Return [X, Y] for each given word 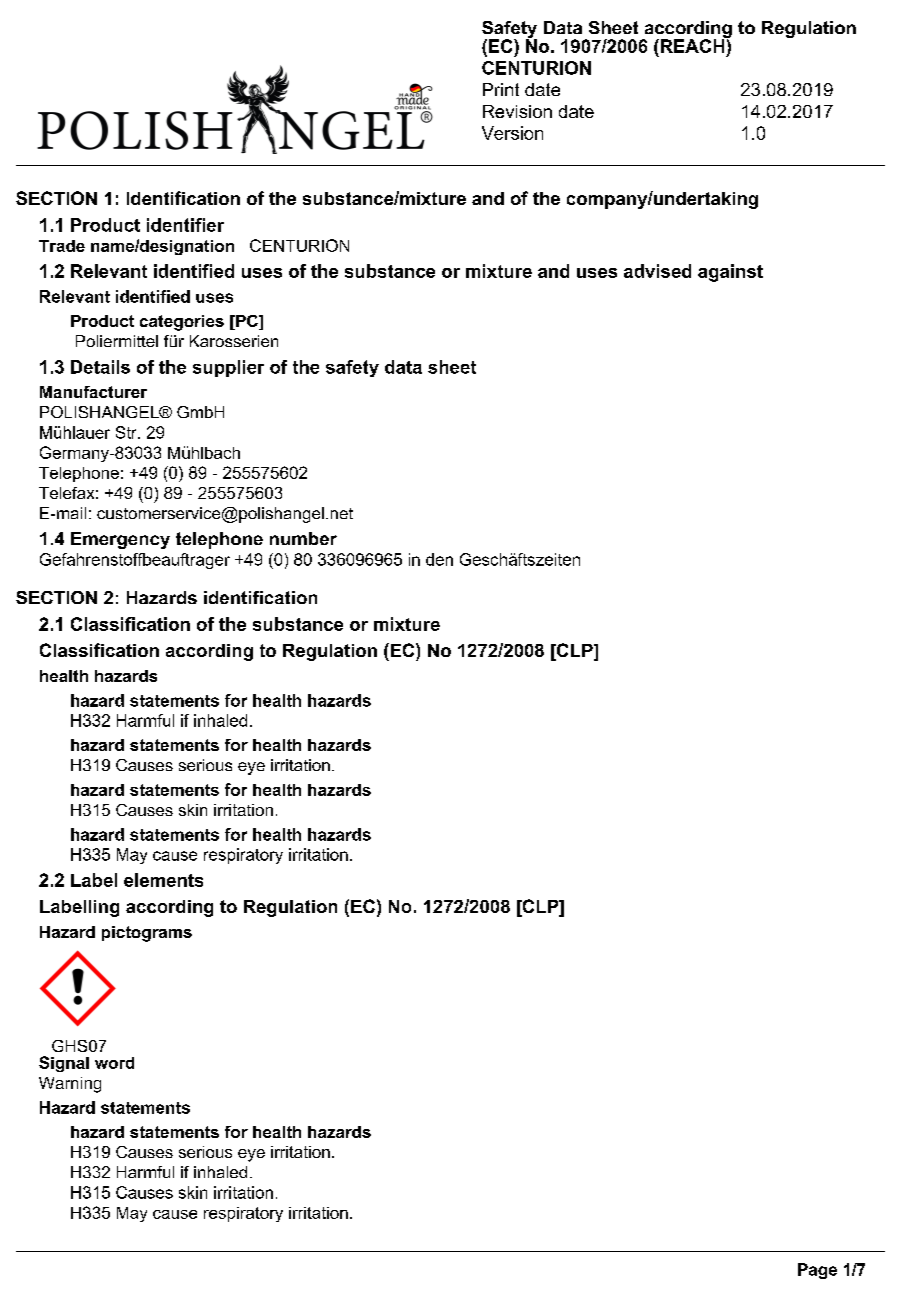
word [114, 1063]
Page [817, 1271]
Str [127, 432]
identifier [185, 225]
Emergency [120, 540]
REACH [692, 45]
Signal [64, 1064]
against [730, 273]
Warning [70, 1085]
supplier [228, 368]
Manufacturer [93, 392]
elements [163, 880]
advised [657, 271]
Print [501, 89]
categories [182, 323]
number [303, 538]
